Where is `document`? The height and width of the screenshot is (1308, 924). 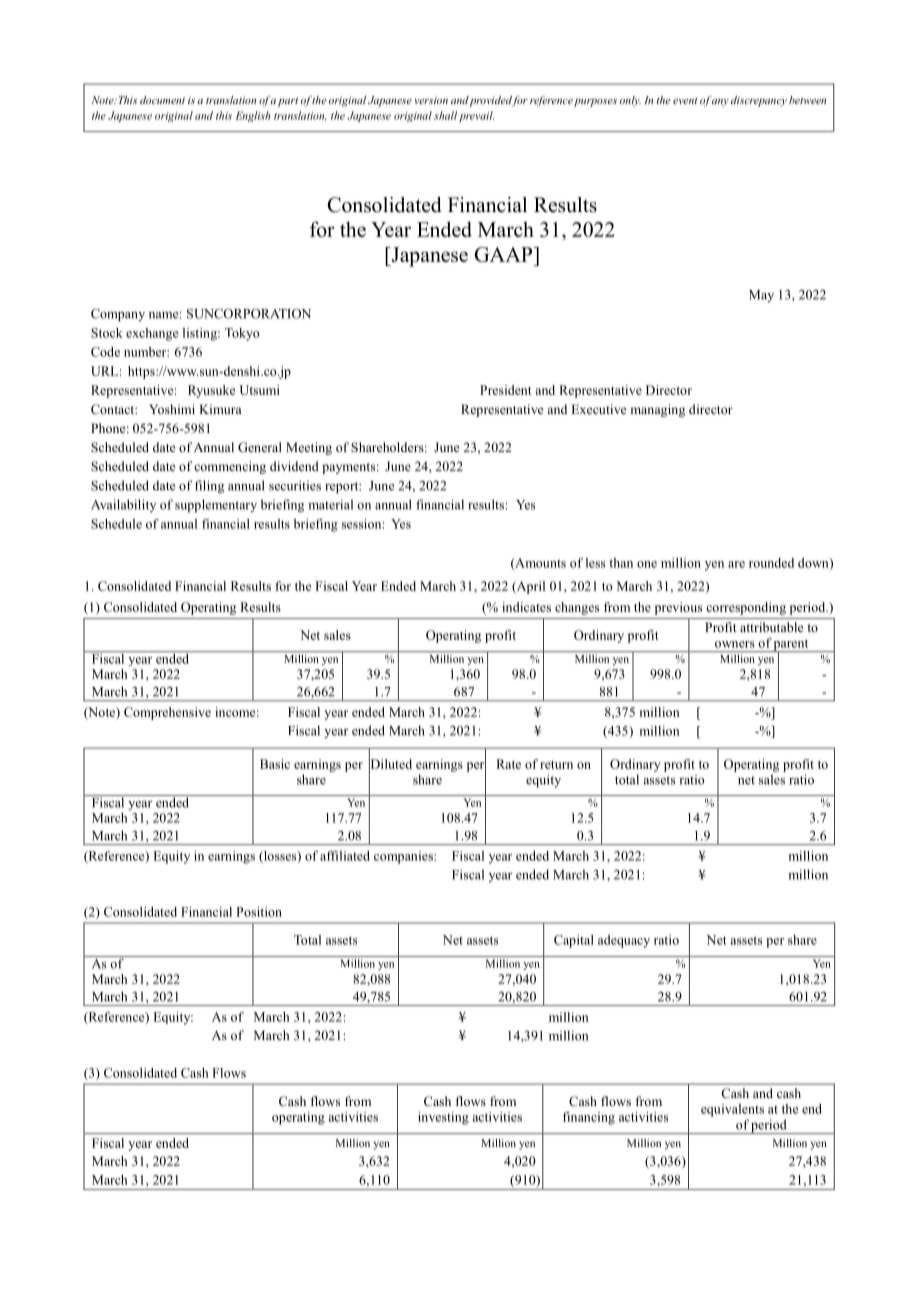 document is located at coordinates (162, 100).
